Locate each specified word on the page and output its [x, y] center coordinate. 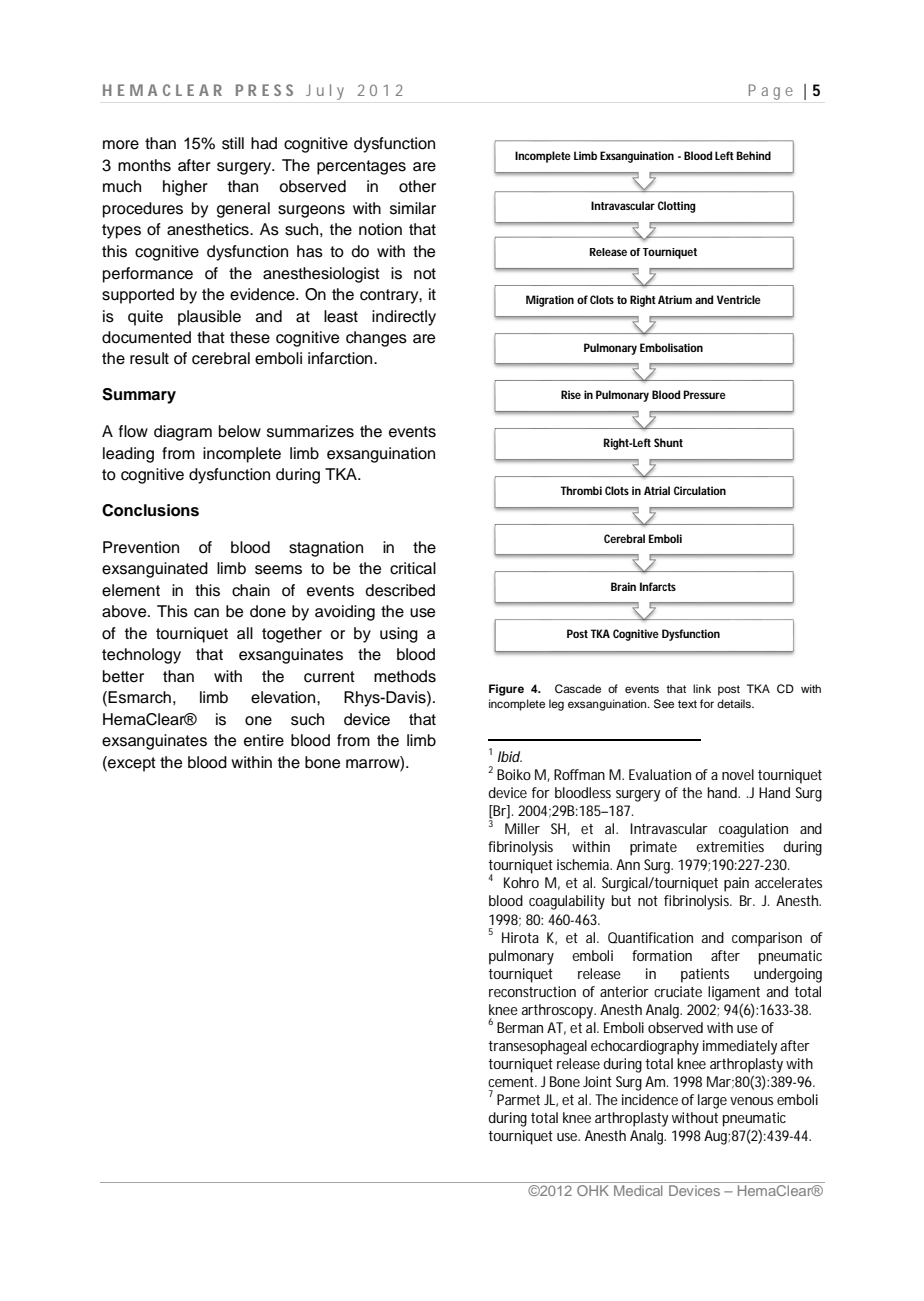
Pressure [704, 394]
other [417, 186]
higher [185, 188]
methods [405, 676]
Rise [571, 394]
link [702, 688]
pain [736, 884]
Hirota [520, 937]
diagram [183, 433]
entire [264, 740]
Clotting [677, 207]
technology [141, 656]
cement [512, 1082]
